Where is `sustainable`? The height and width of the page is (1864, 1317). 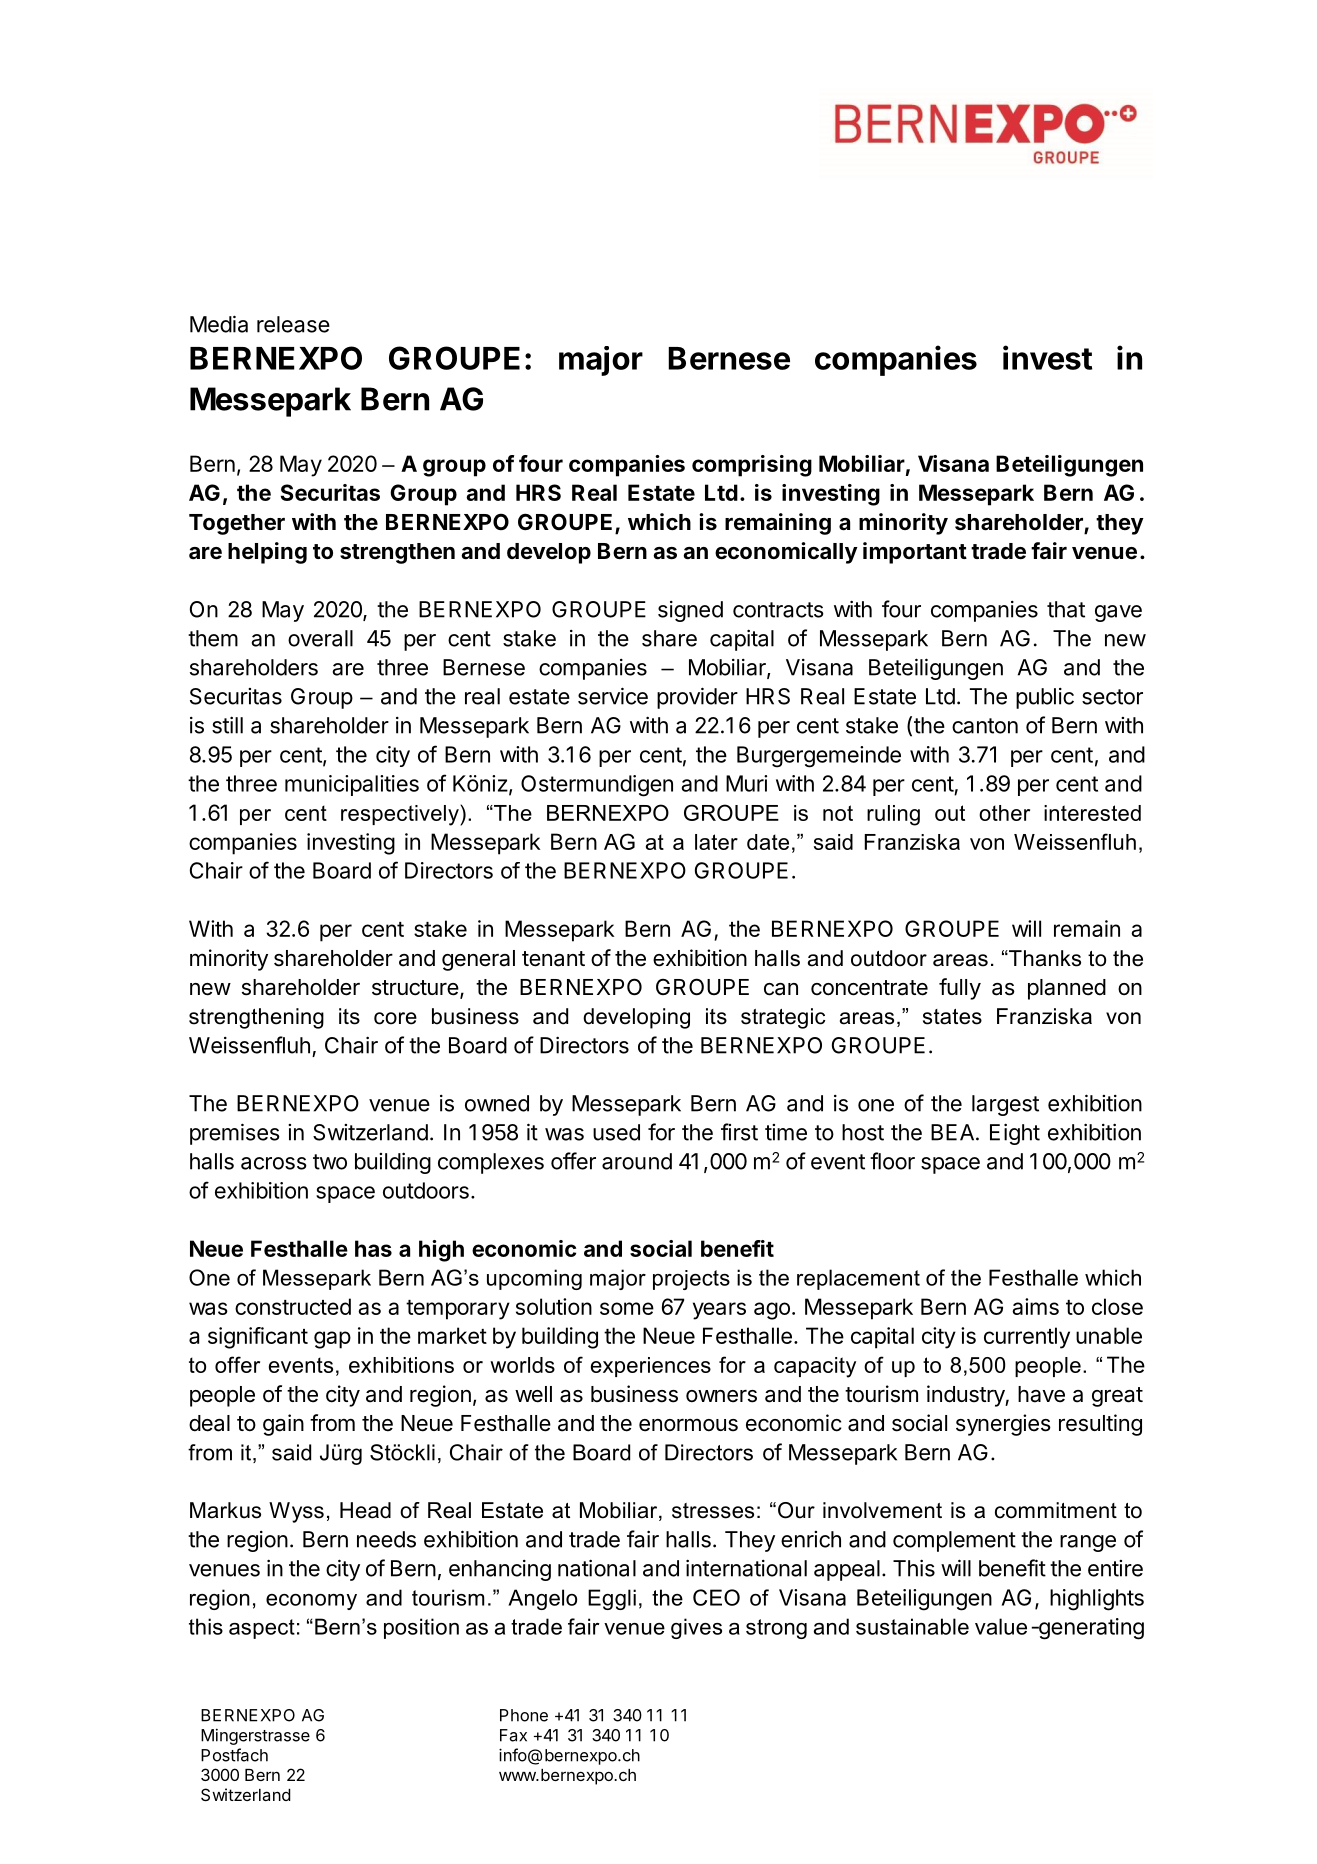 sustainable is located at coordinates (912, 1626).
